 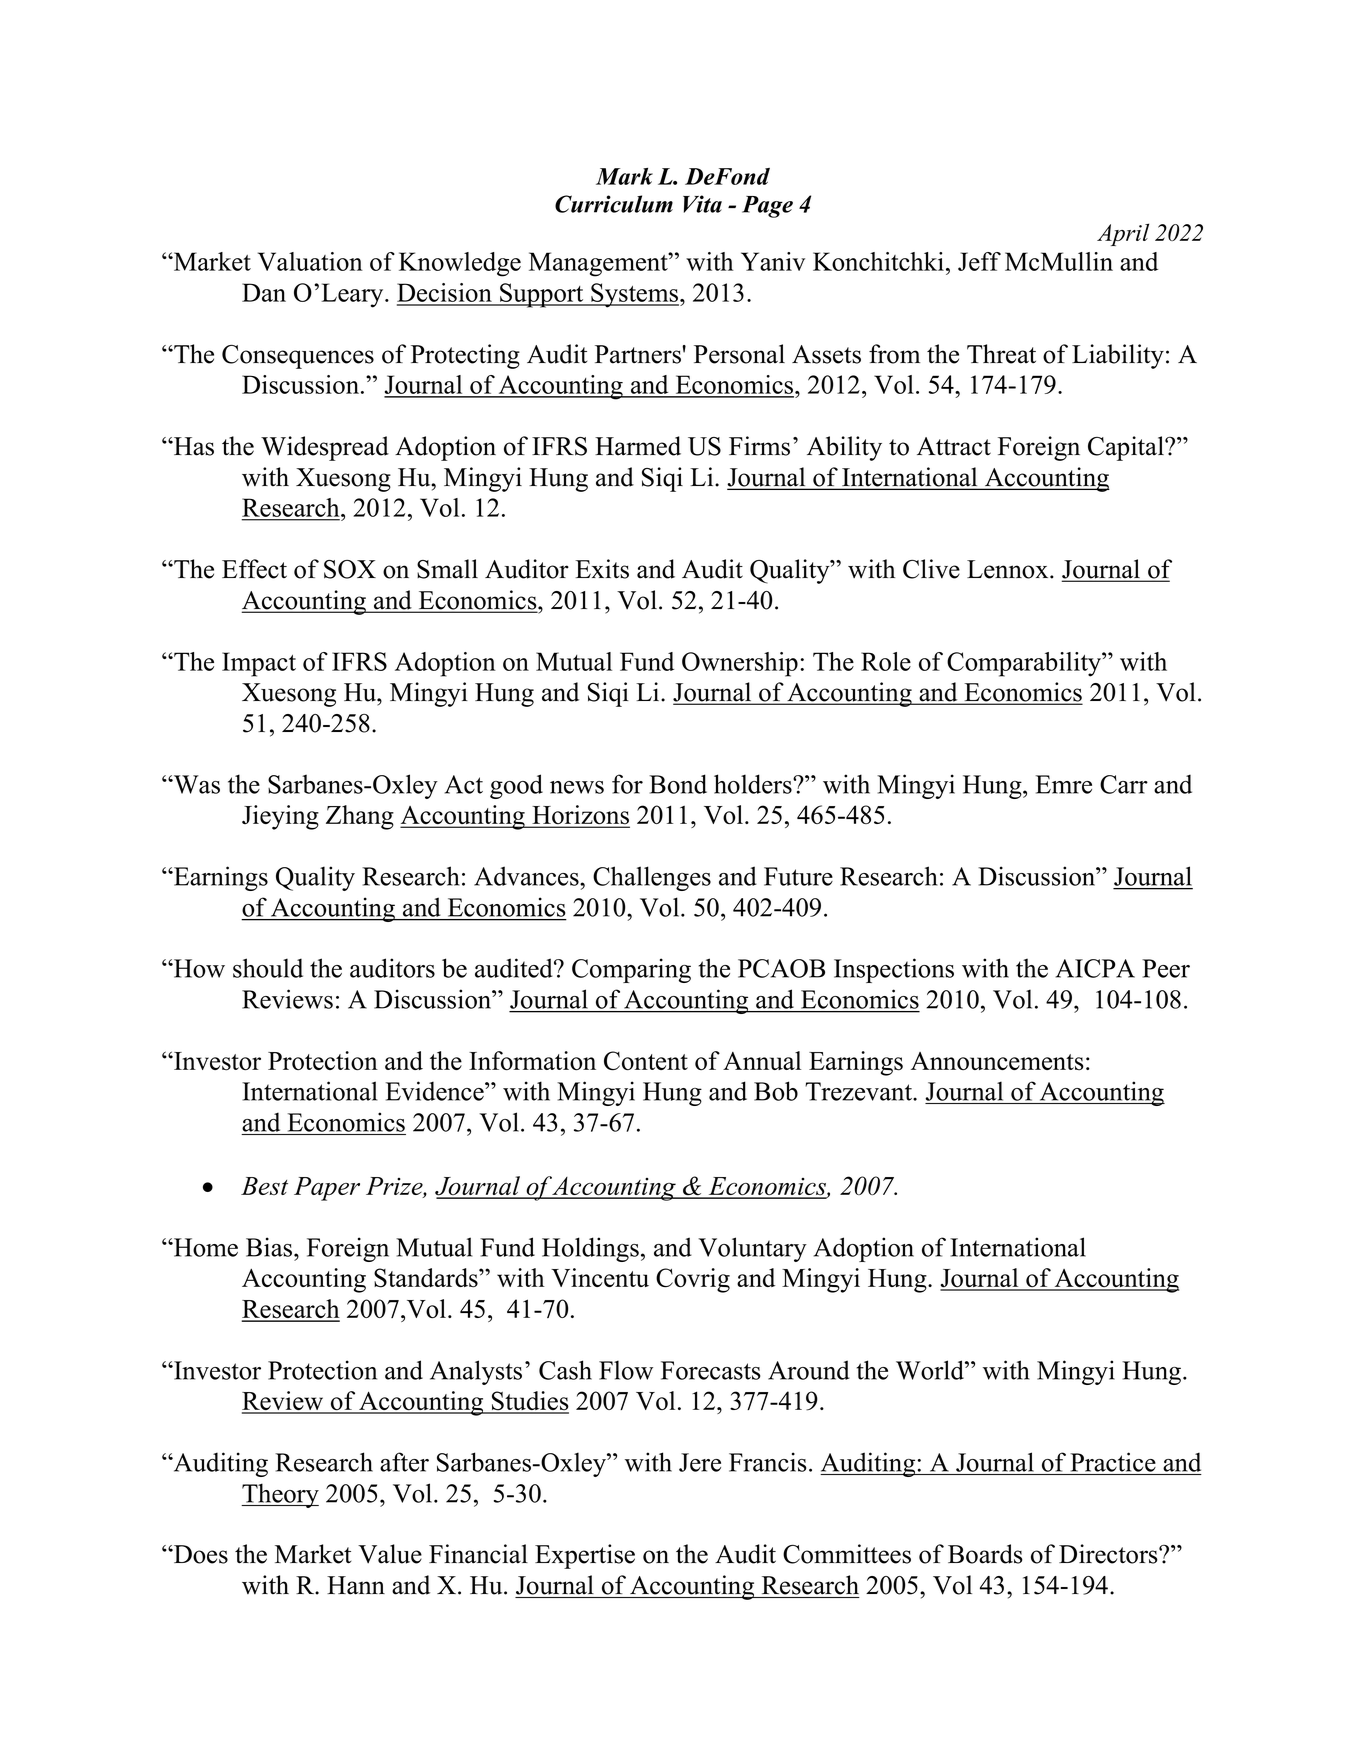 What do you see at coordinates (280, 1495) in the screenshot?
I see `Theory` at bounding box center [280, 1495].
